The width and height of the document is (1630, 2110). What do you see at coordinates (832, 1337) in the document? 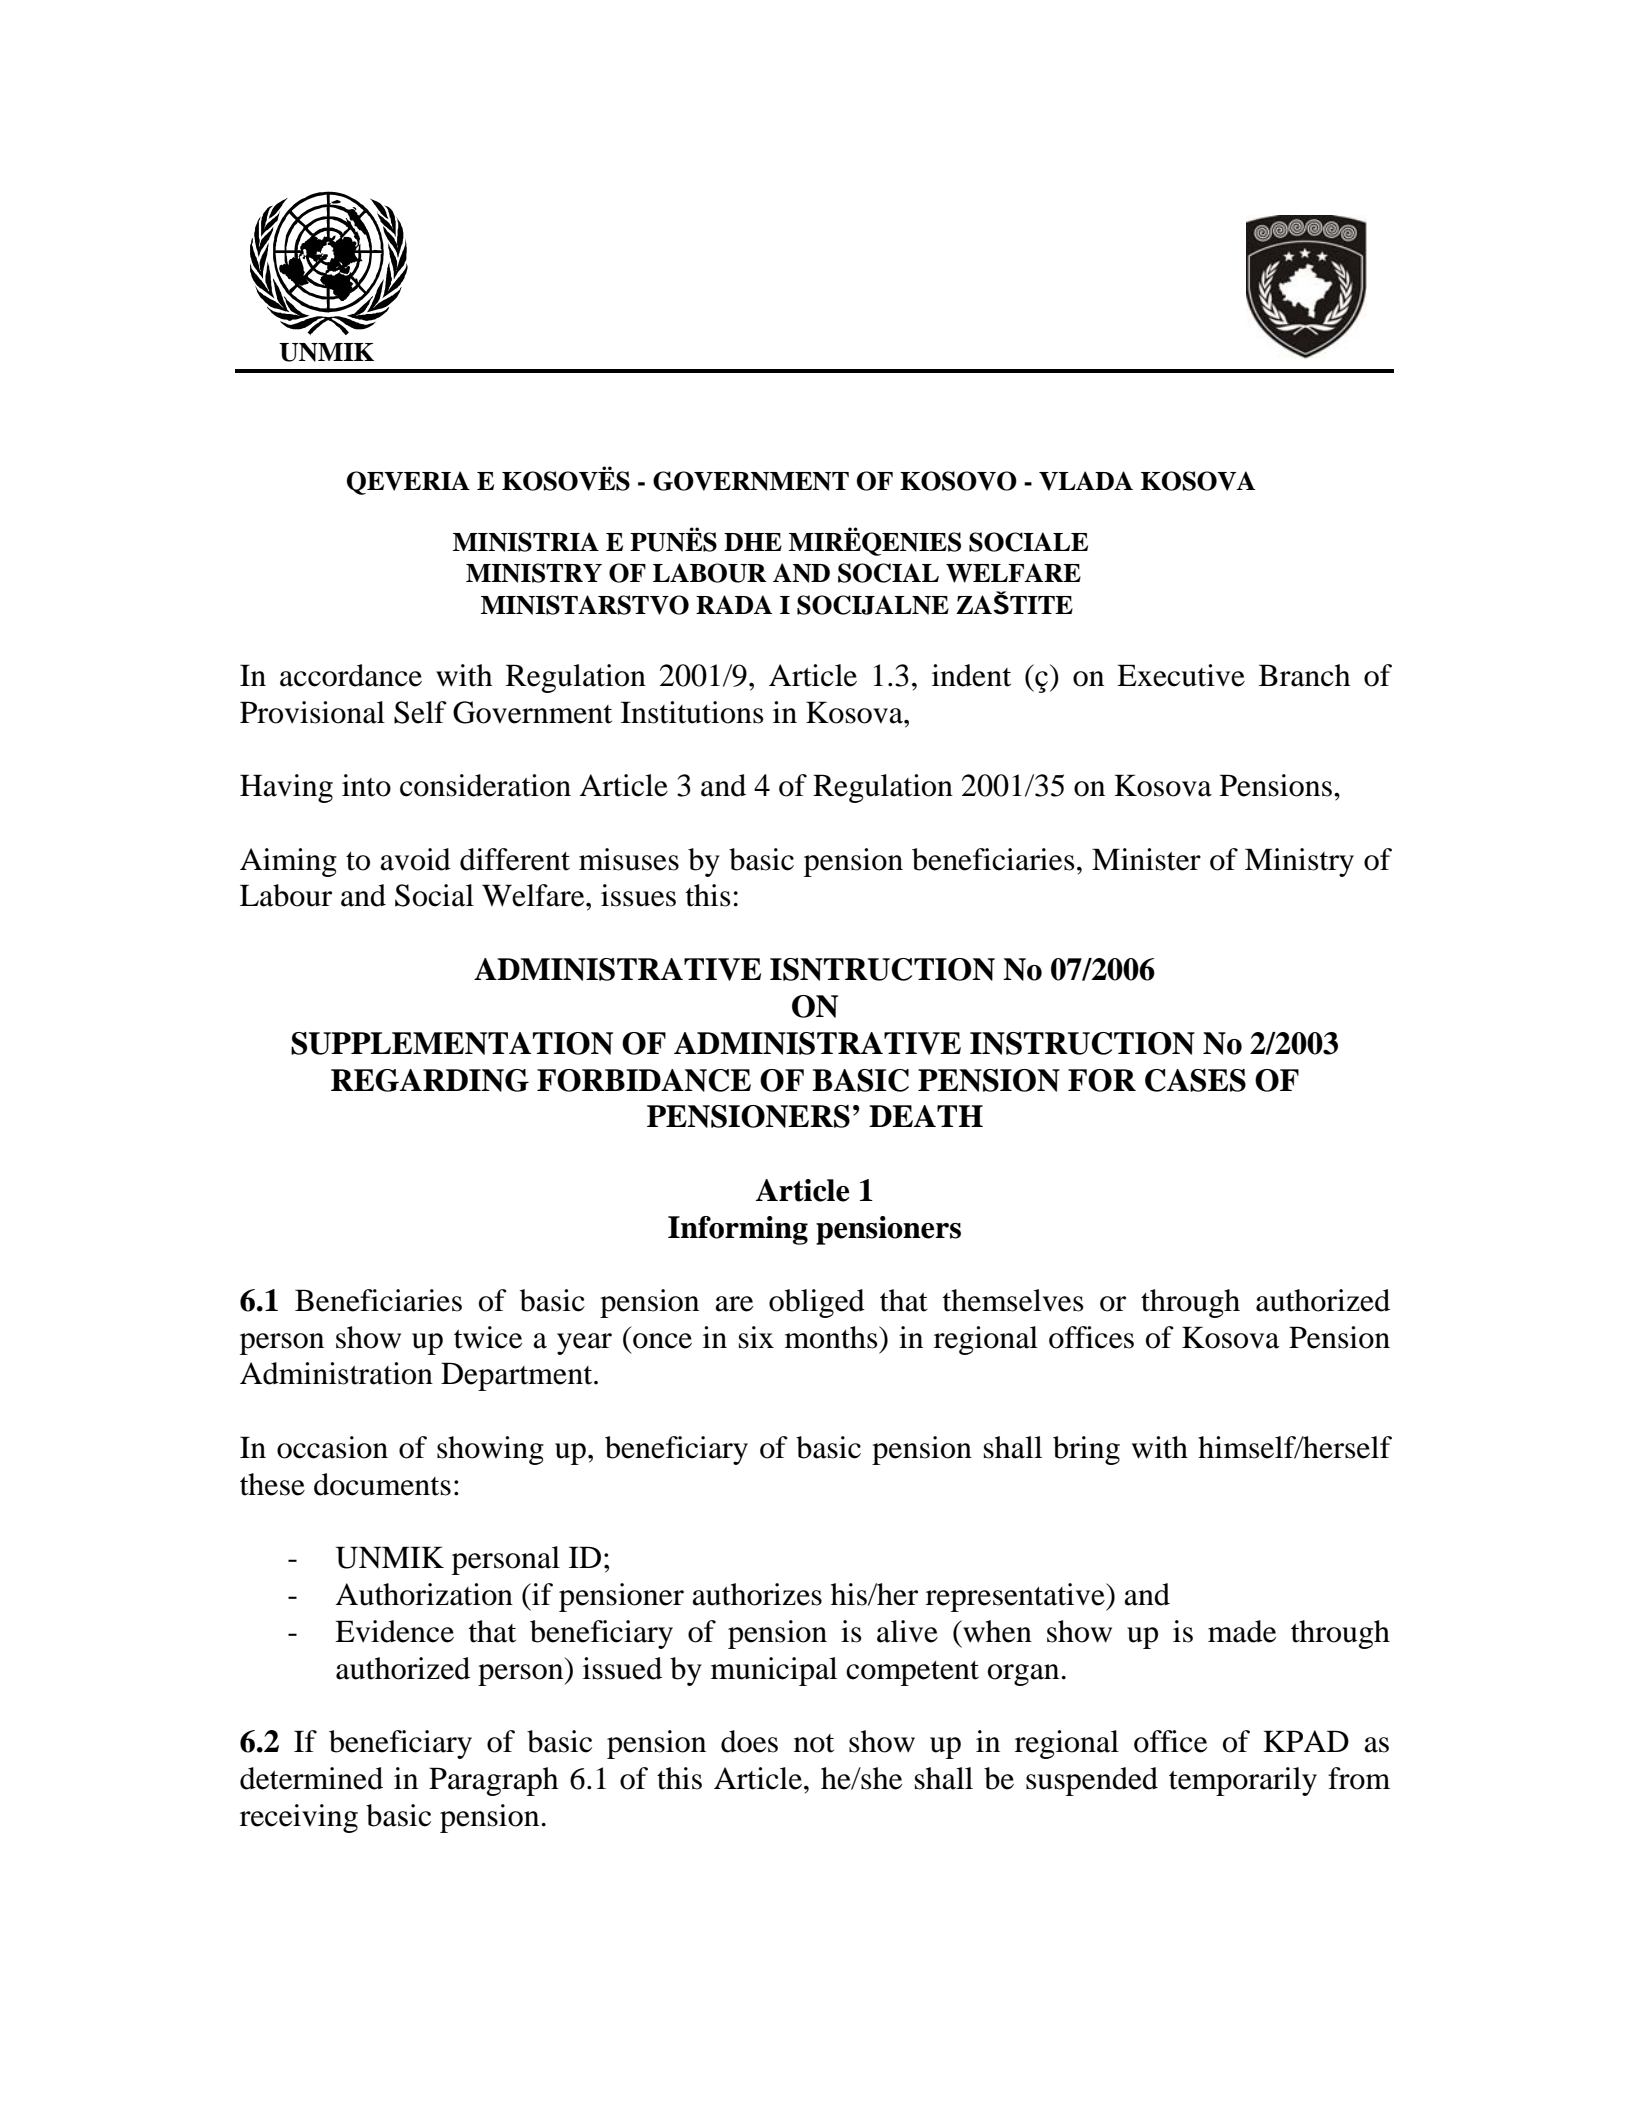
I see `months` at bounding box center [832, 1337].
